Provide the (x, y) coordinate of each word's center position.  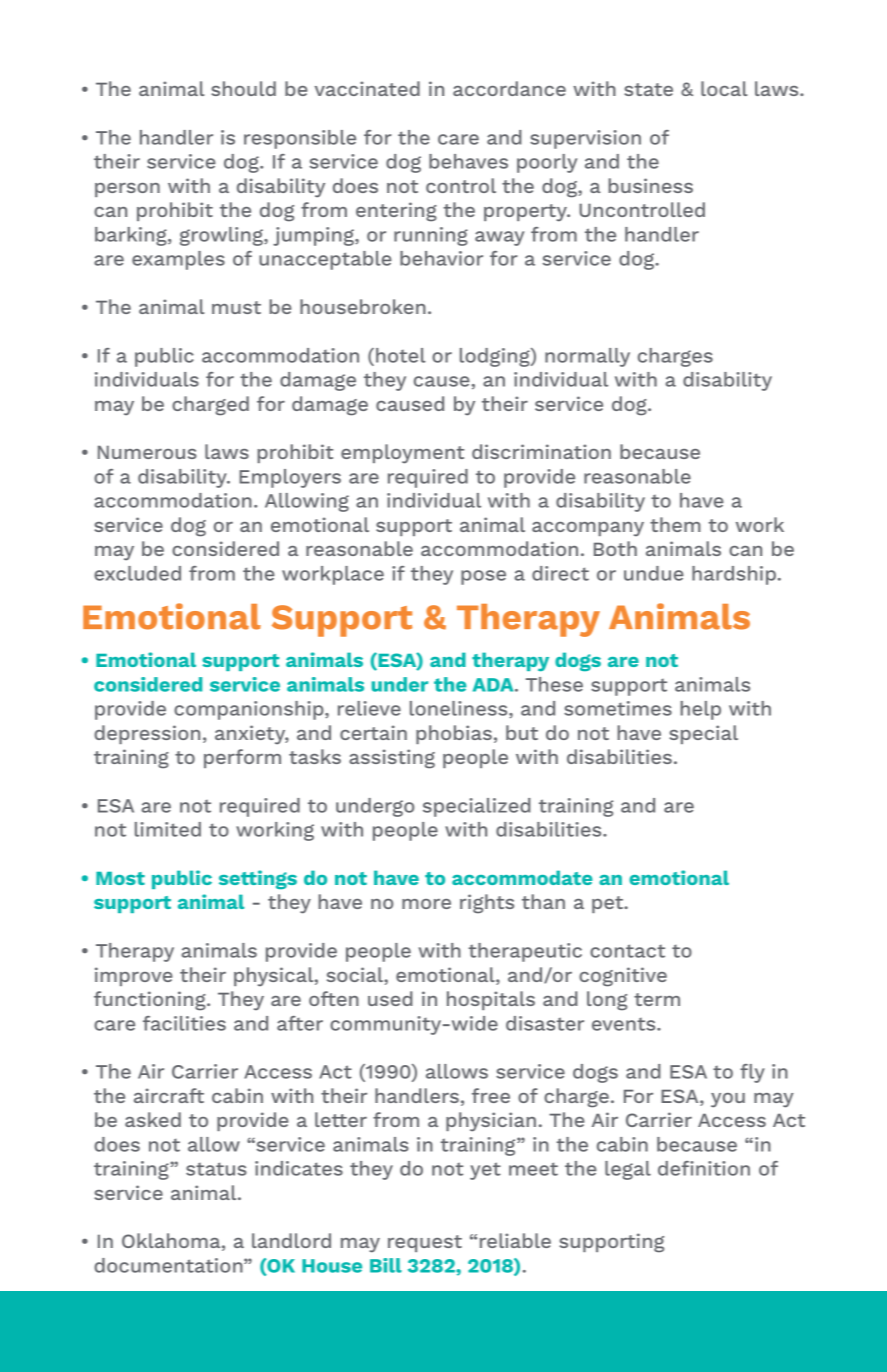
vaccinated (367, 88)
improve (134, 976)
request (425, 1243)
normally (587, 357)
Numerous (147, 452)
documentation (169, 1265)
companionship (250, 710)
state (648, 89)
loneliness (460, 709)
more (426, 904)
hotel (401, 355)
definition (704, 1168)
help (700, 710)
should (243, 88)
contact (627, 951)
